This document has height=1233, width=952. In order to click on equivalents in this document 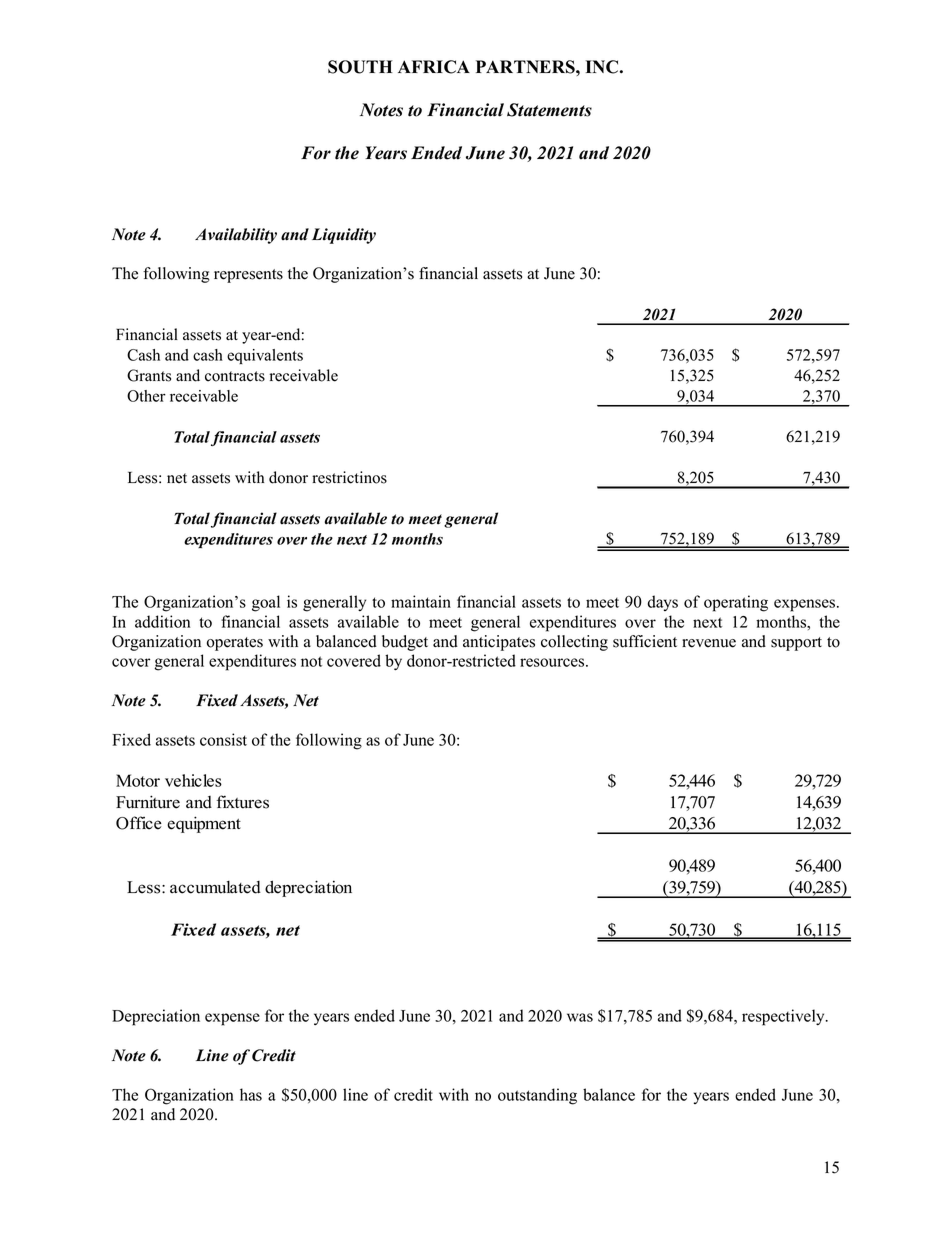, I will do `click(265, 356)`.
